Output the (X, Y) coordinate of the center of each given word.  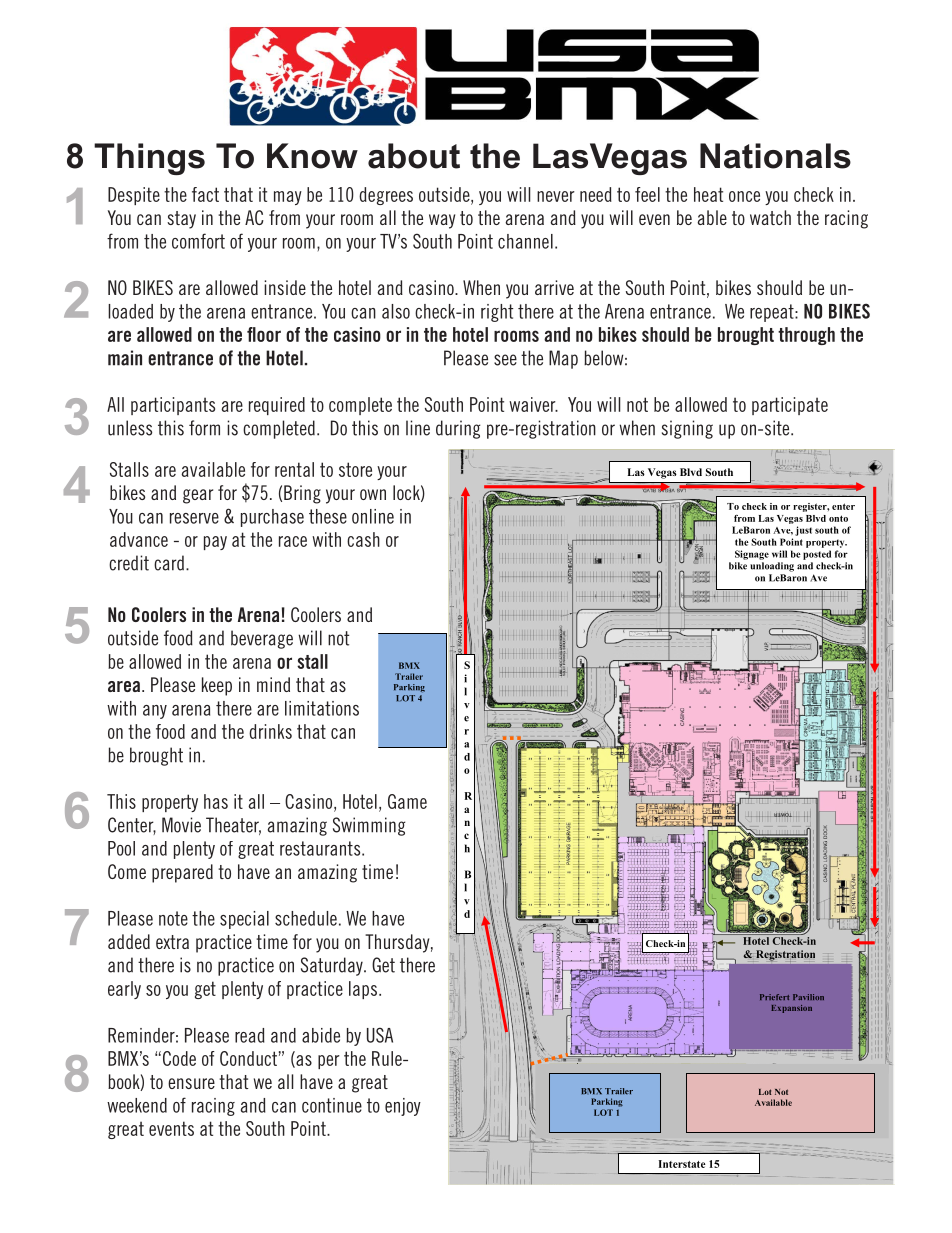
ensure (191, 1083)
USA (380, 1035)
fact (205, 194)
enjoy (403, 1107)
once (744, 196)
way (442, 221)
